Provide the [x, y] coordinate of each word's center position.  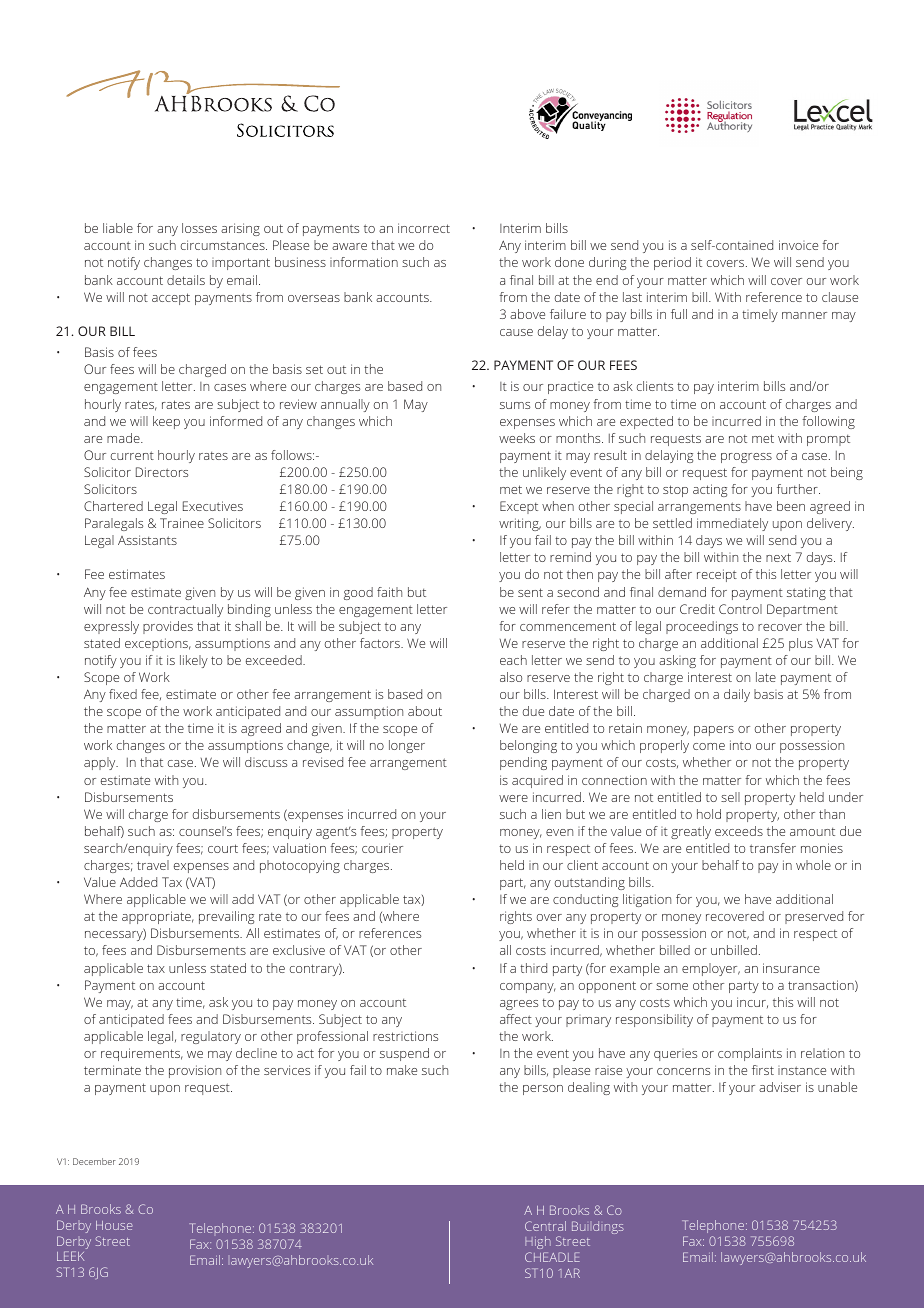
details [186, 280]
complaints [750, 1054]
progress [746, 458]
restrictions [405, 1036]
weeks [517, 438]
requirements [142, 1054]
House [114, 1225]
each [513, 660]
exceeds [739, 831]
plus [801, 644]
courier [382, 848]
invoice [798, 245]
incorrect [424, 228]
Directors [162, 472]
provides [168, 627]
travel [153, 865]
